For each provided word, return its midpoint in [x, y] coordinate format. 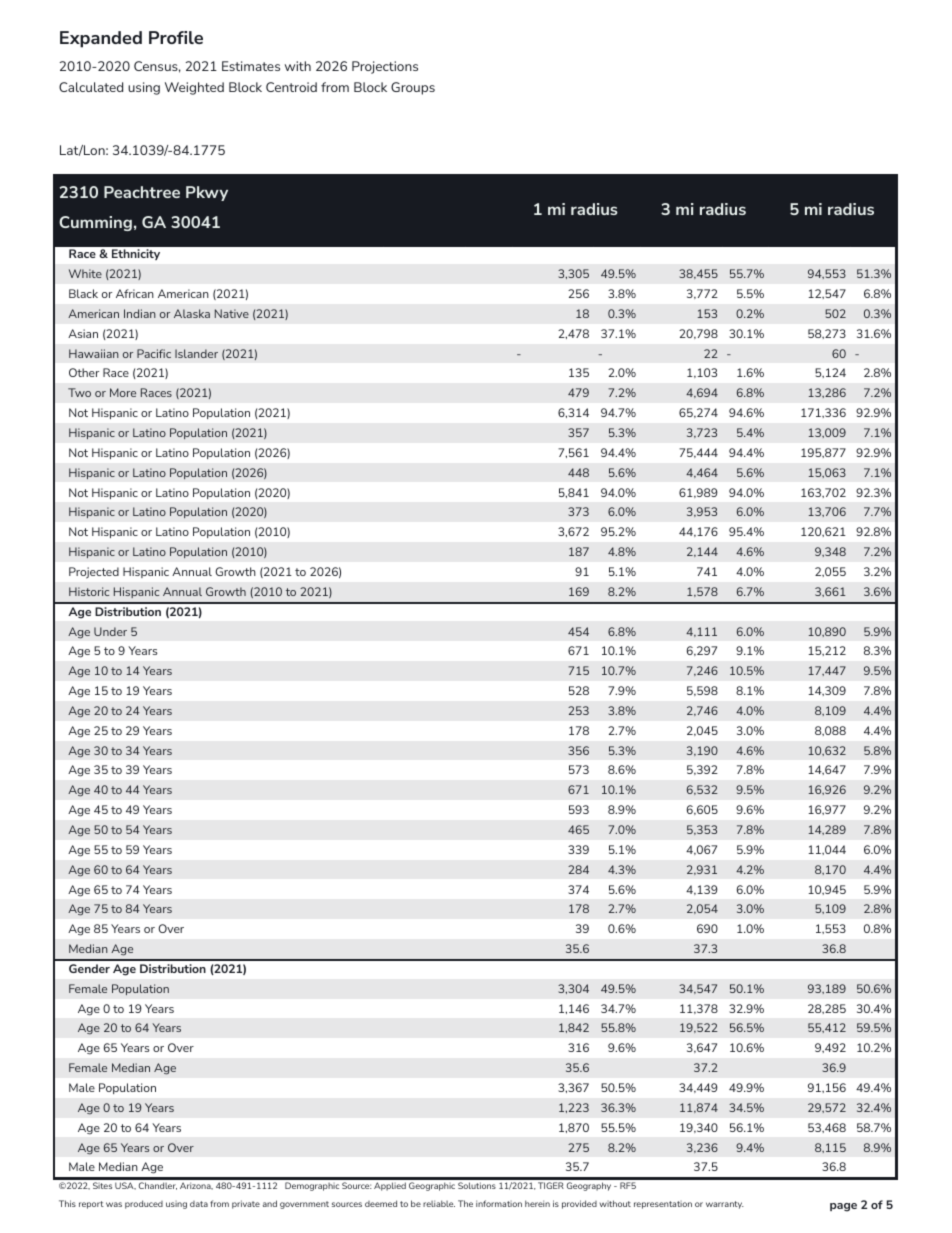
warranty [725, 1205]
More [123, 392]
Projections [385, 67]
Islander [196, 353]
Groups [413, 88]
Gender [89, 968]
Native [232, 313]
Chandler [158, 1186]
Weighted [194, 88]
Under [110, 631]
